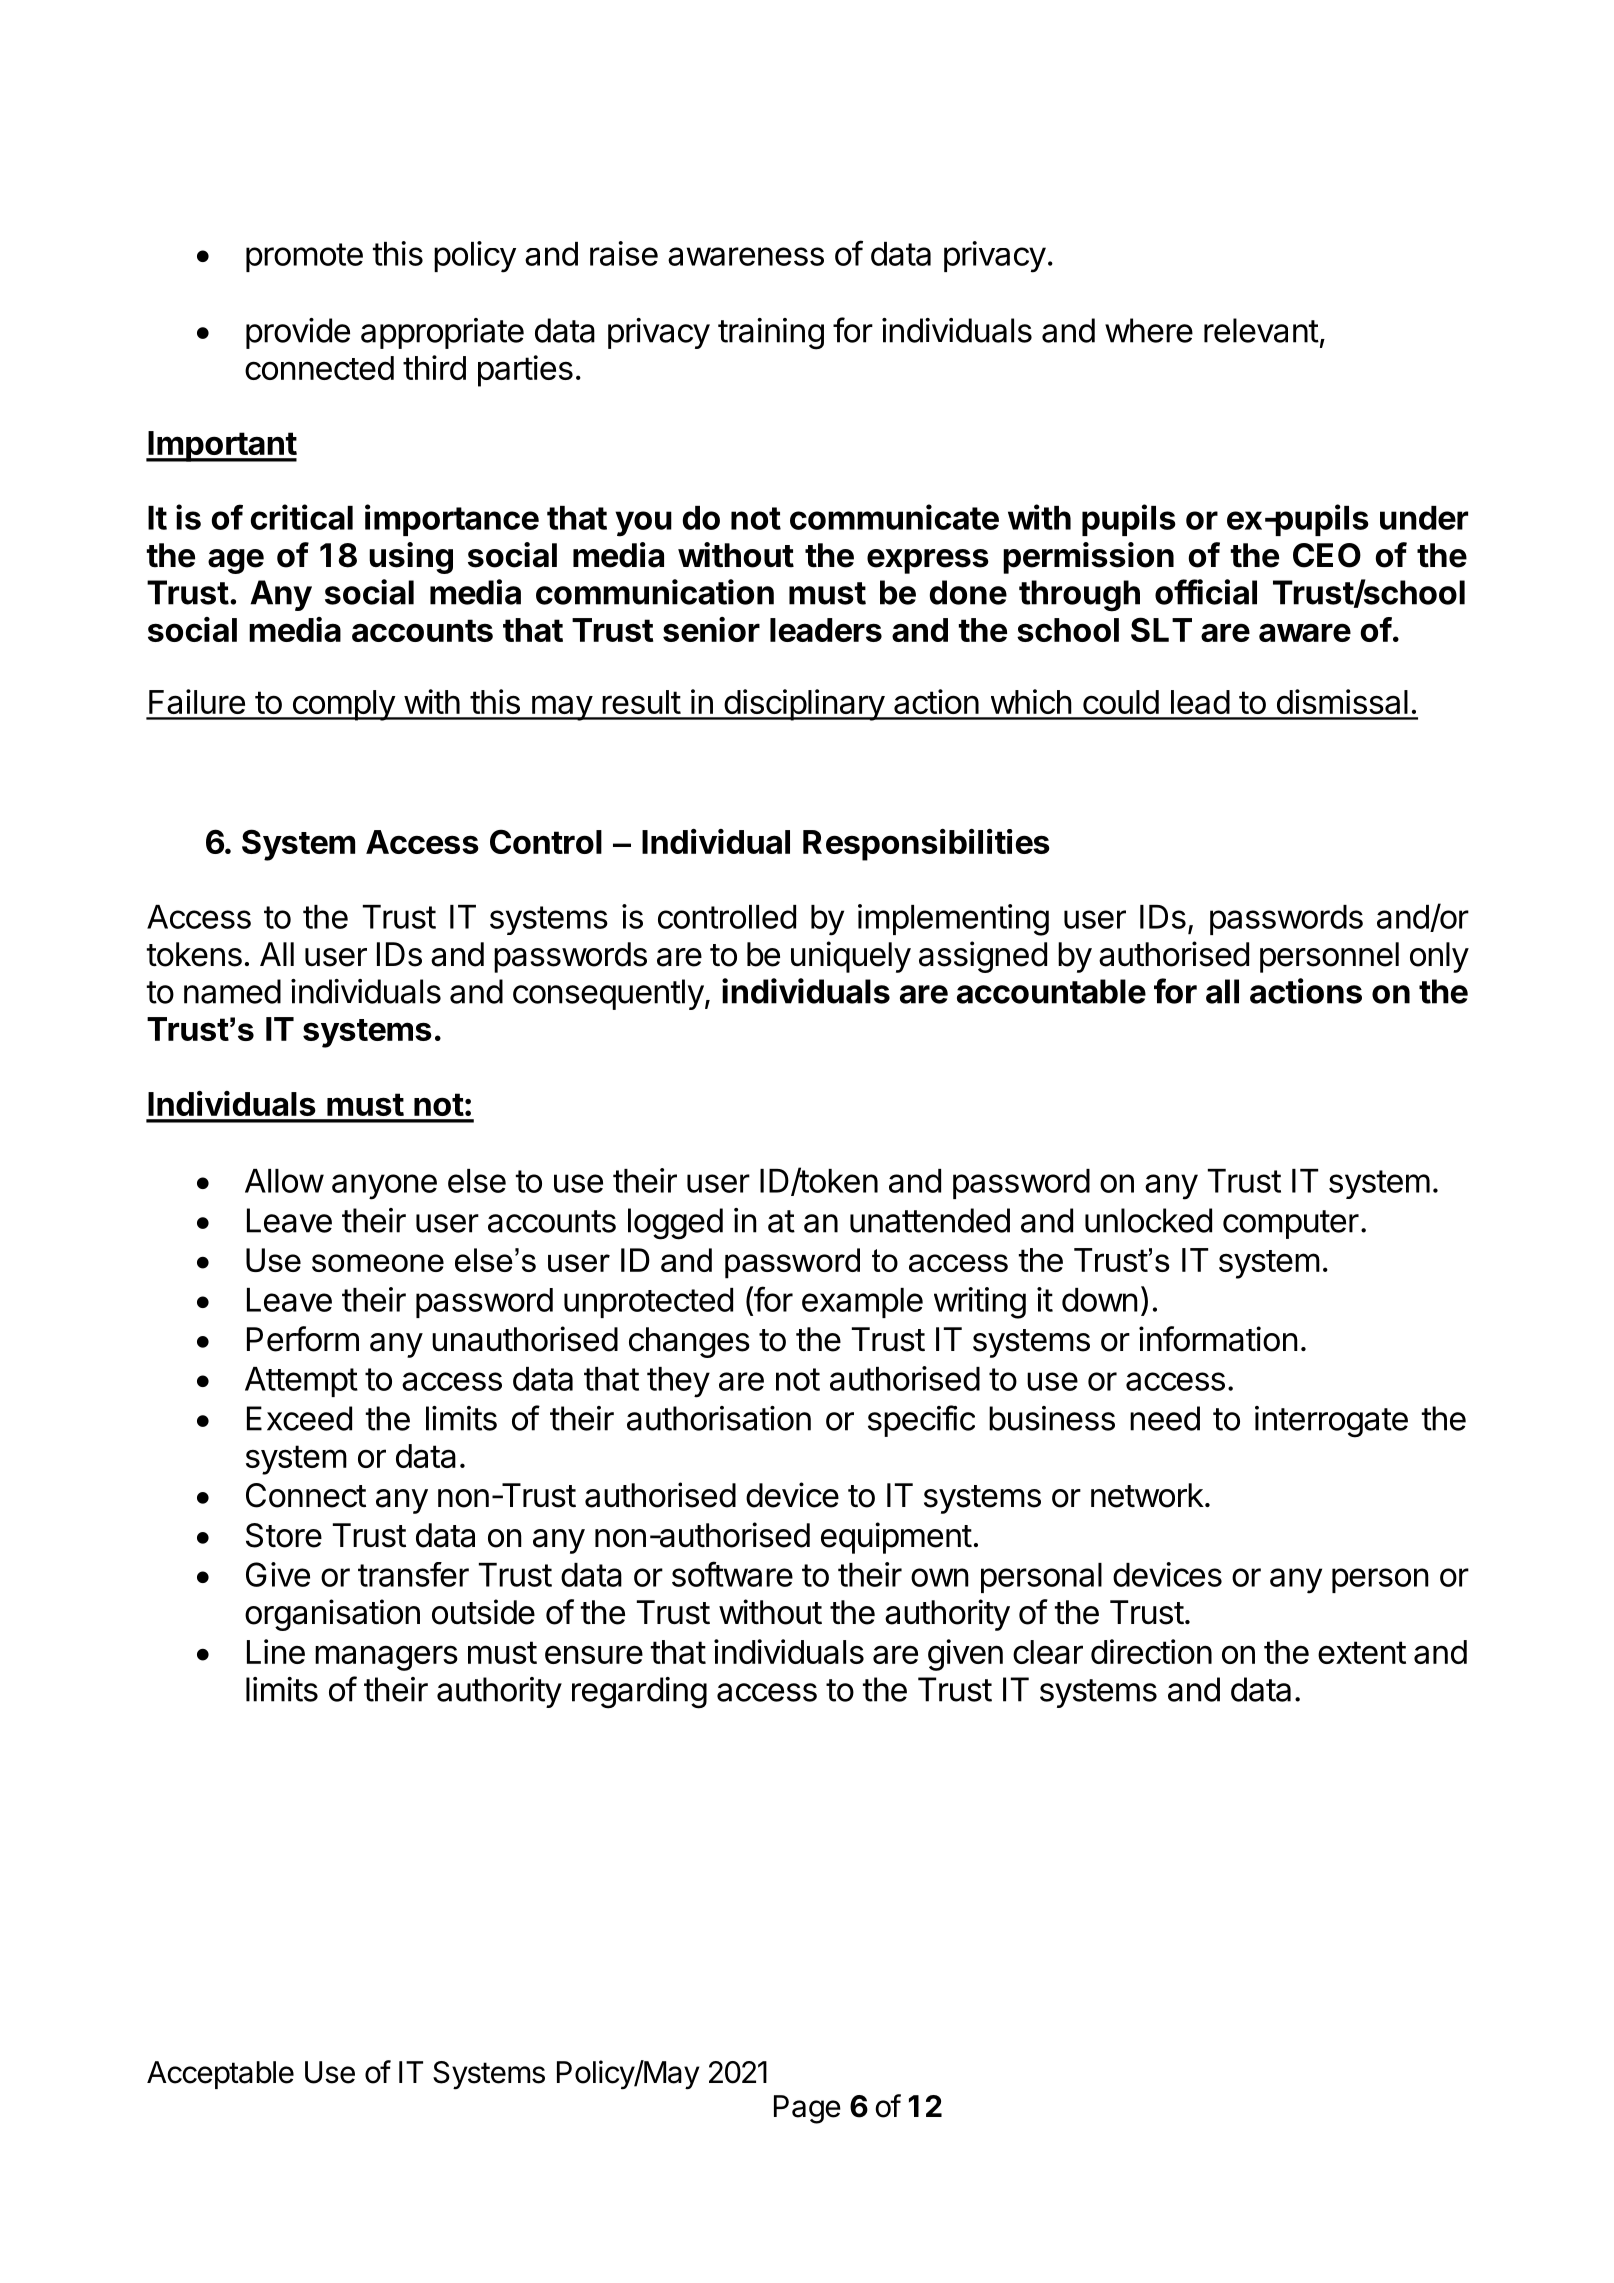 Image resolution: width=1614 pixels, height=2283 pixels. I want to click on Acceptable, so click(220, 2075).
